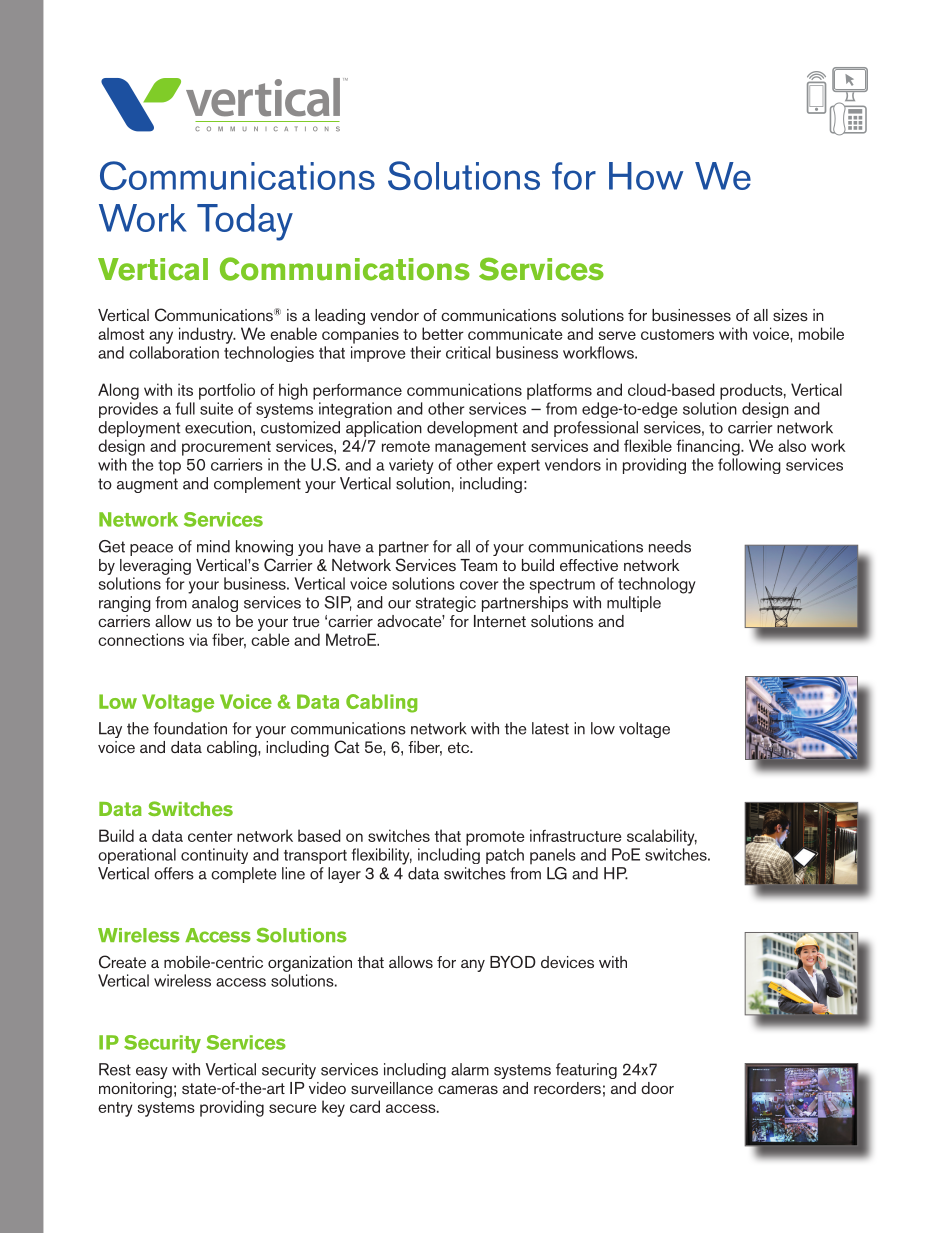 The height and width of the image is (1233, 952). What do you see at coordinates (443, 333) in the image?
I see `better` at bounding box center [443, 333].
